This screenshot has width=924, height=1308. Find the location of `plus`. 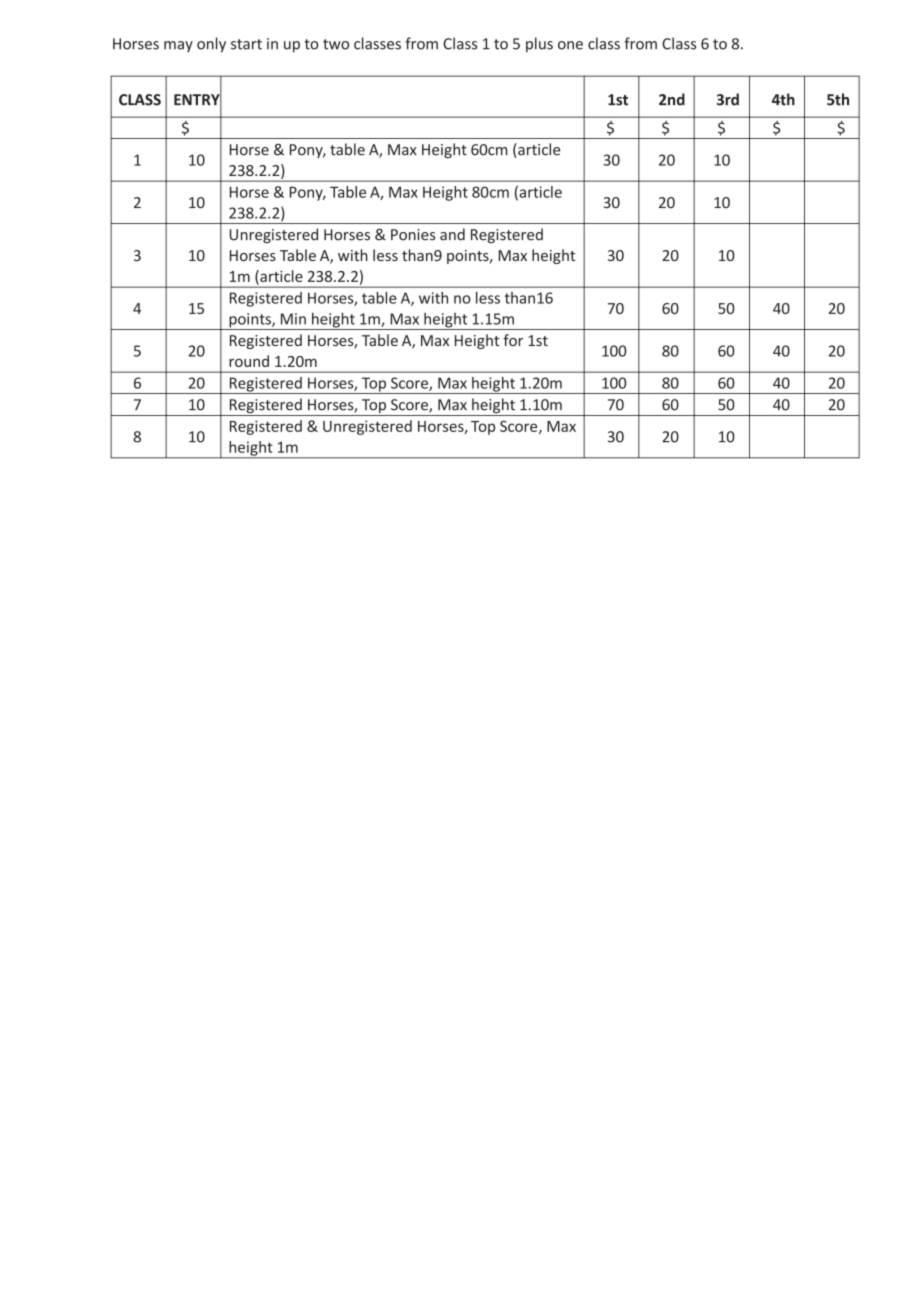

plus is located at coordinates (539, 44).
